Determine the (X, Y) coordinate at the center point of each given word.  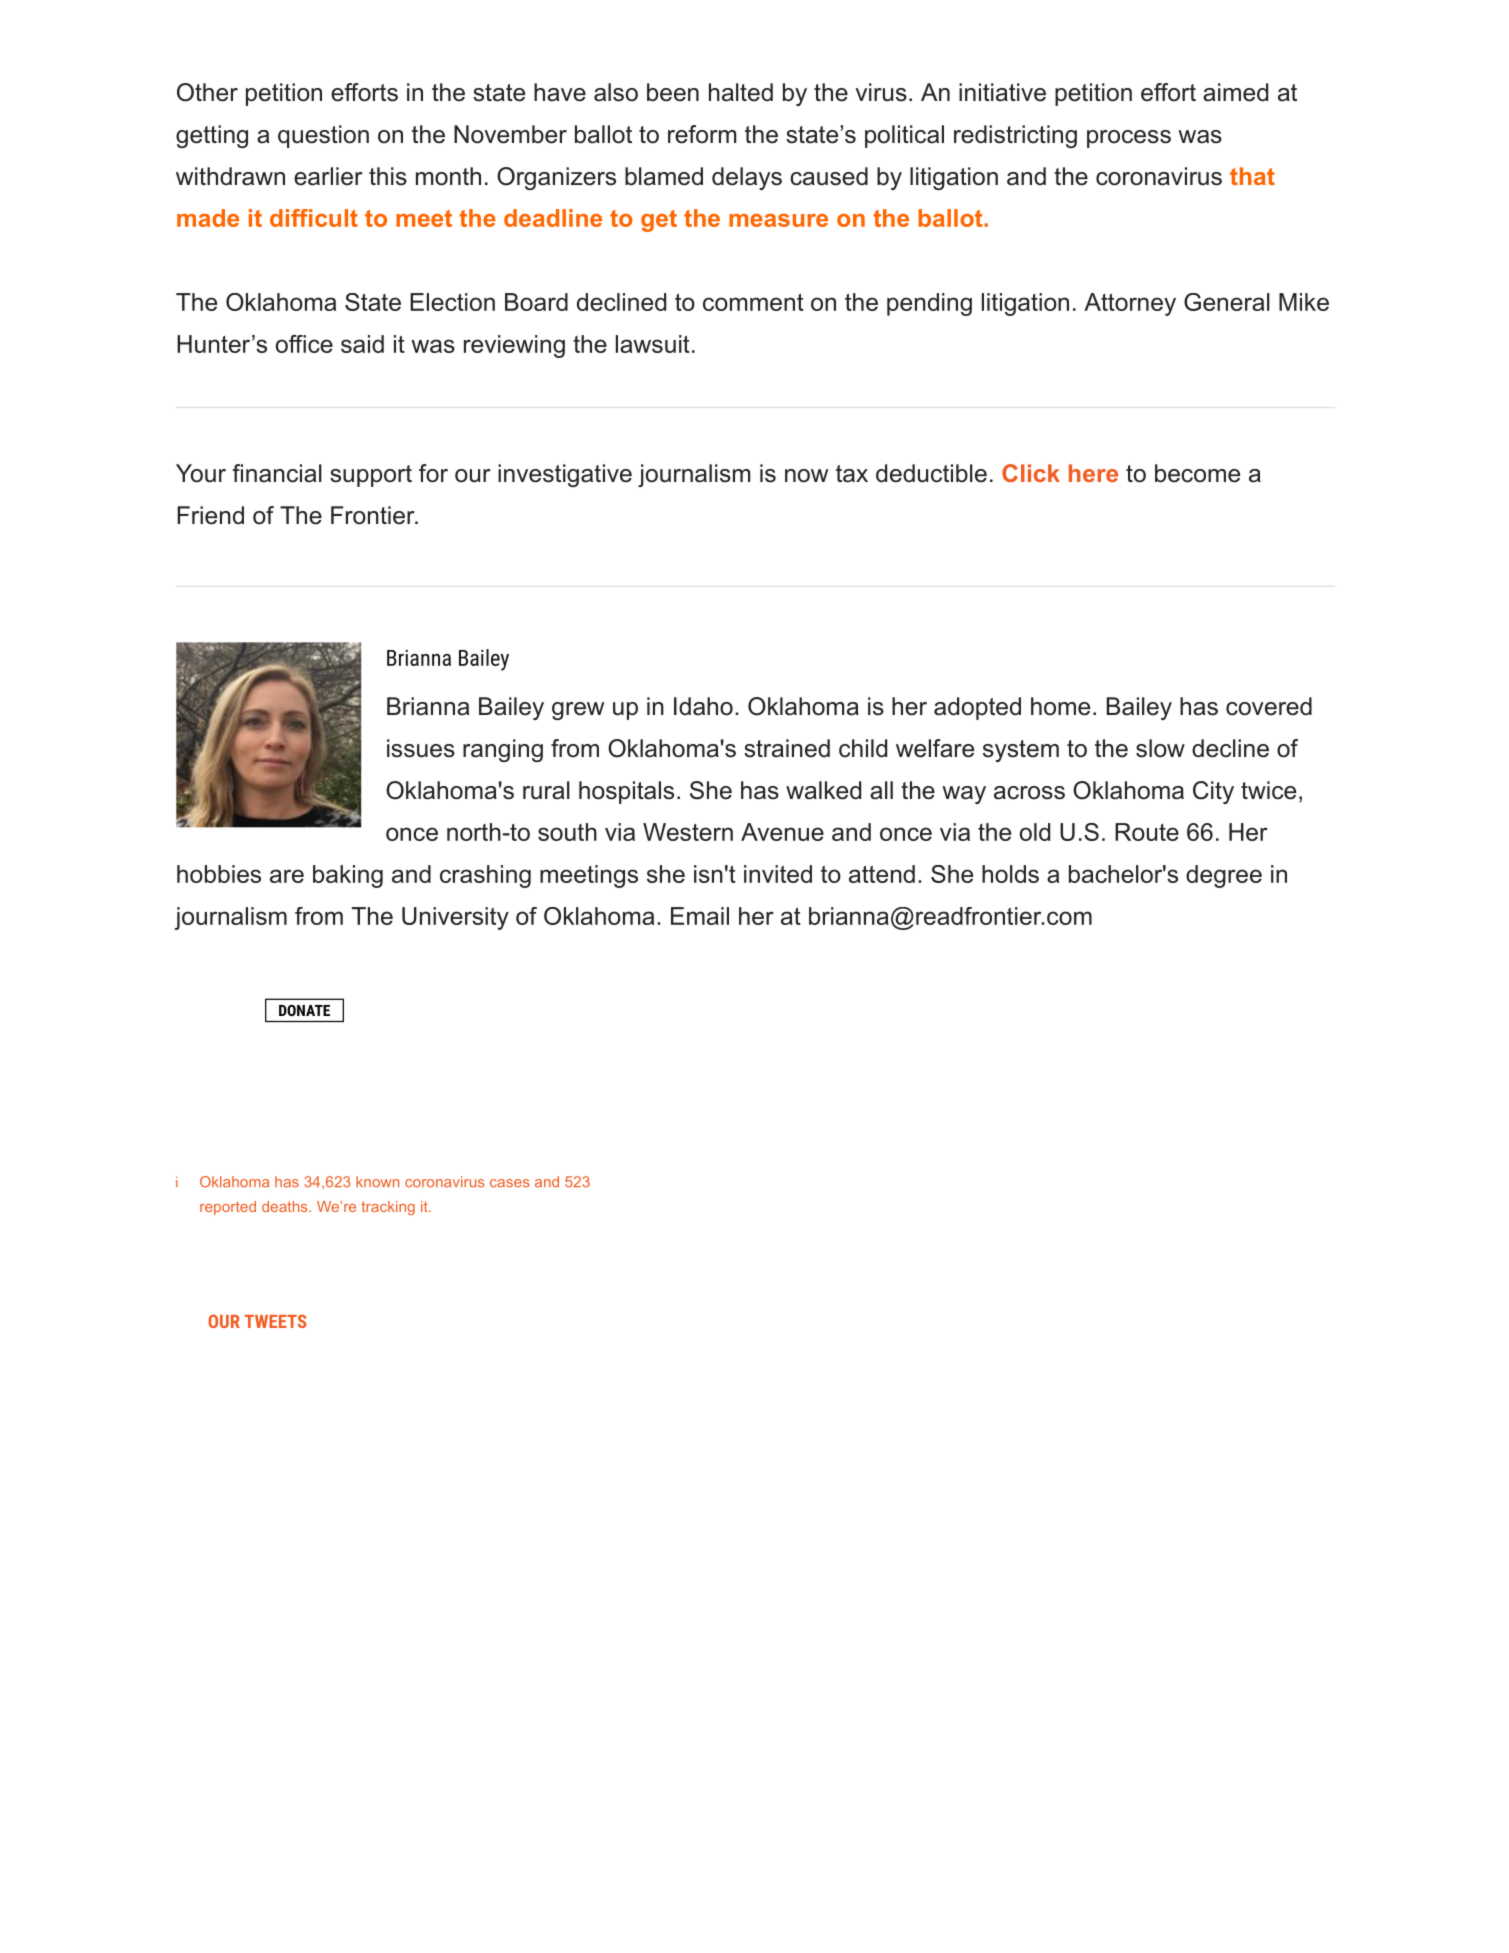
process (1129, 139)
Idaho (703, 706)
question (323, 136)
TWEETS (275, 1321)
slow (1160, 748)
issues (421, 748)
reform (702, 134)
